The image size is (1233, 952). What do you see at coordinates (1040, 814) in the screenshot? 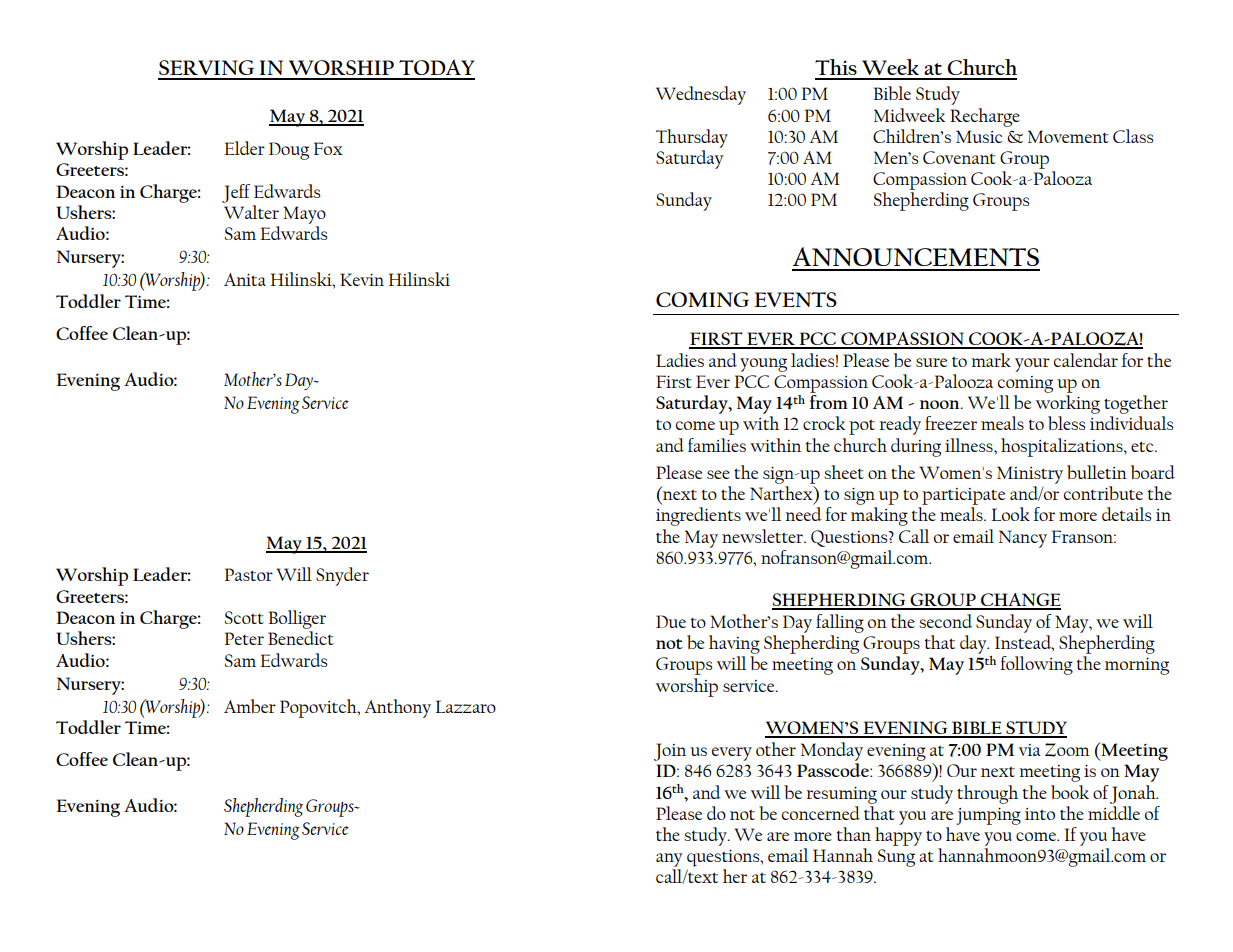
I see `into` at bounding box center [1040, 814].
